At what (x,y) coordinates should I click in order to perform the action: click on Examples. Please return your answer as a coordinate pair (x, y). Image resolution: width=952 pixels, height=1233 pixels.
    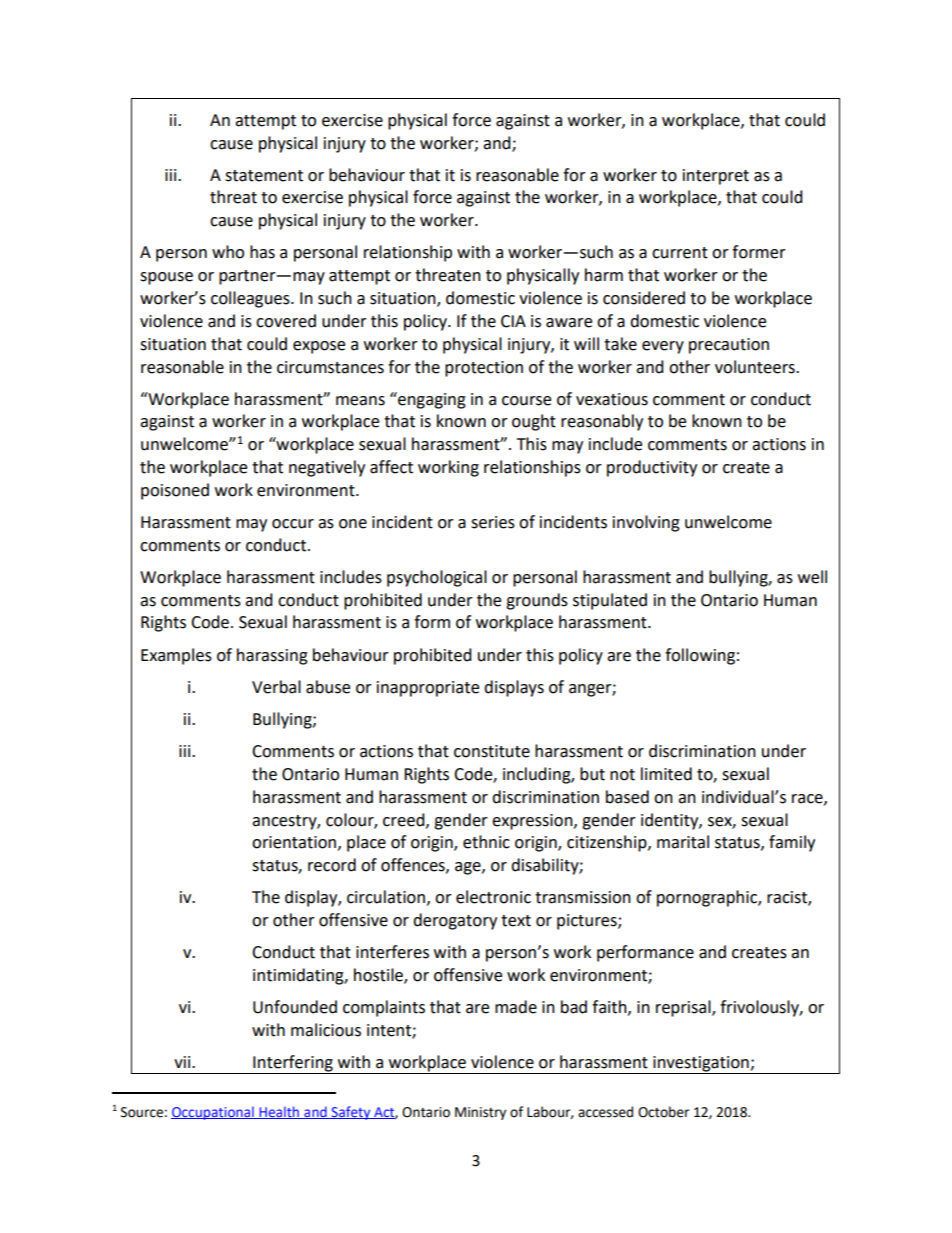
    Looking at the image, I should click on (176, 656).
